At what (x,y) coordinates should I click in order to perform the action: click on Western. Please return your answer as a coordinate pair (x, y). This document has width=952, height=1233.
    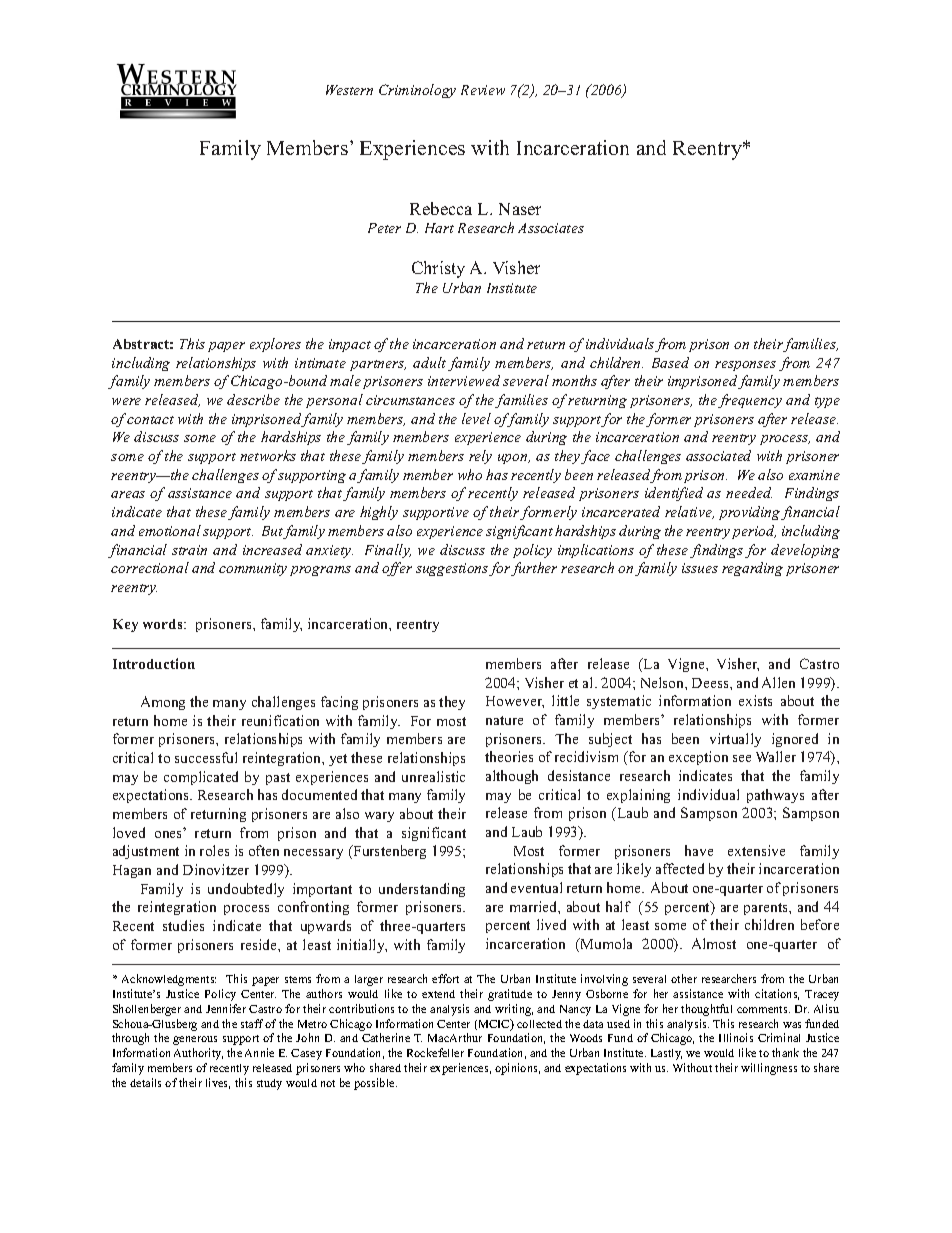
    Looking at the image, I should click on (349, 90).
